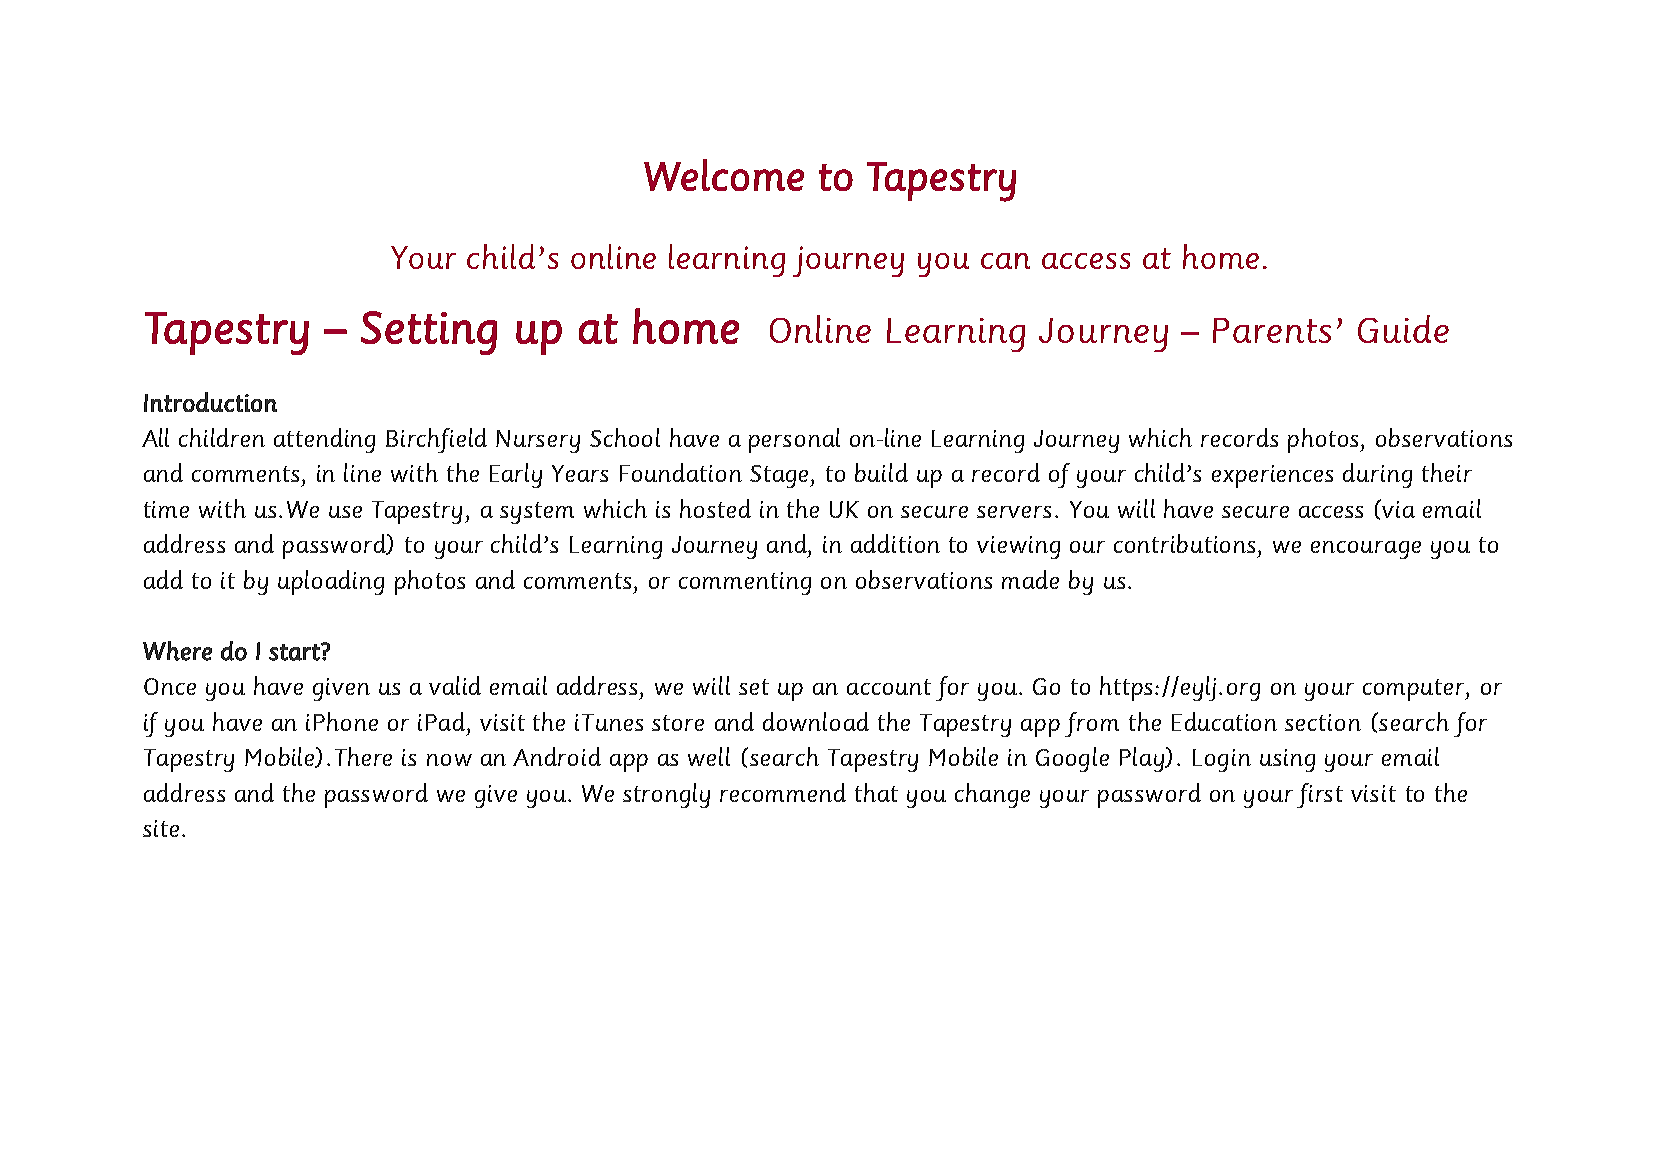 The image size is (1660, 1173). What do you see at coordinates (1005, 261) in the page?
I see `can` at bounding box center [1005, 261].
